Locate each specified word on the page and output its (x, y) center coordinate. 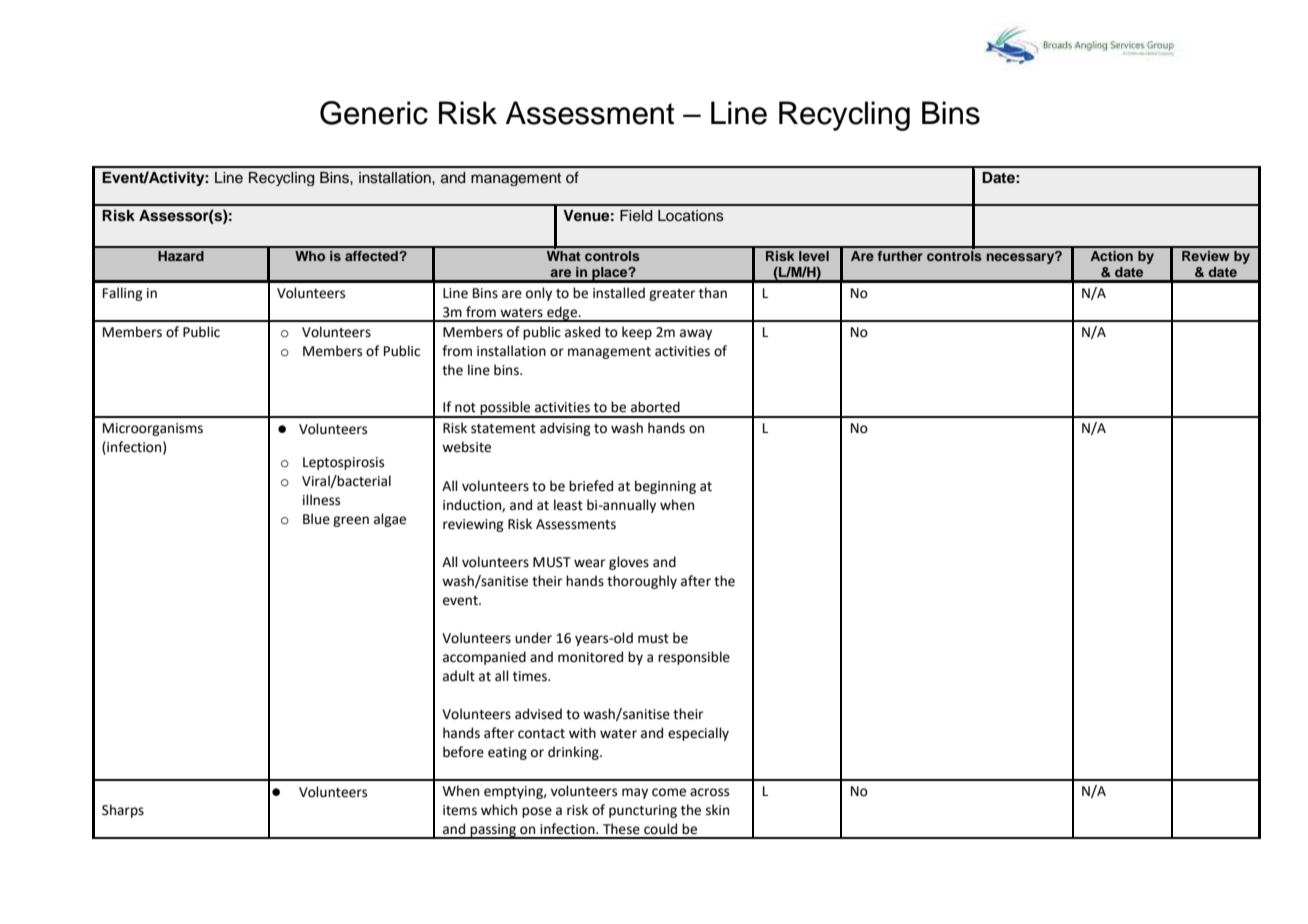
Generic (374, 113)
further (900, 256)
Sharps (123, 811)
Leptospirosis (343, 463)
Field (636, 216)
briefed (591, 486)
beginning (665, 487)
